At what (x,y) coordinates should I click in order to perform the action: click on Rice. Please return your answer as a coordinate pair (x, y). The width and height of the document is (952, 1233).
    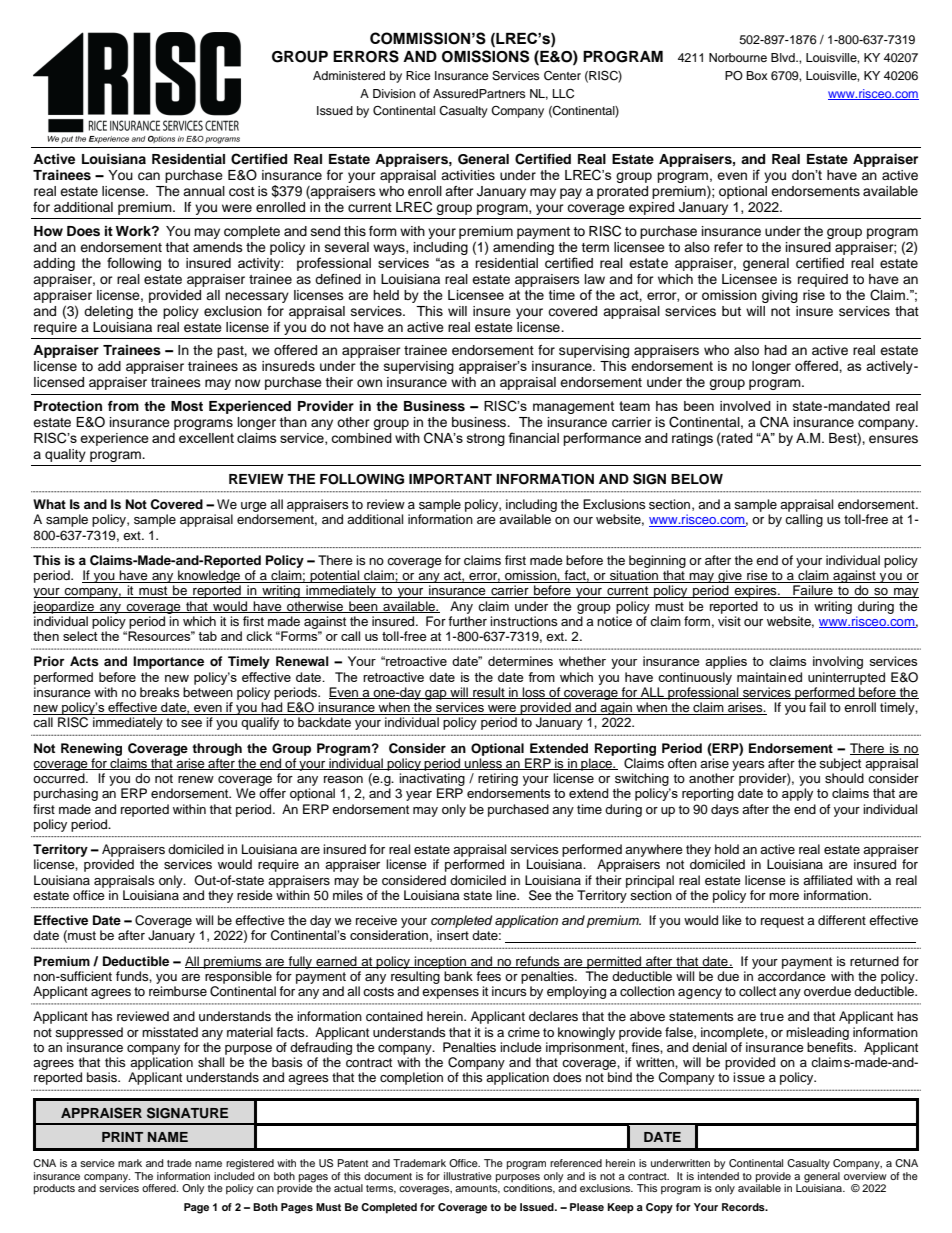
    Looking at the image, I should click on (418, 75).
